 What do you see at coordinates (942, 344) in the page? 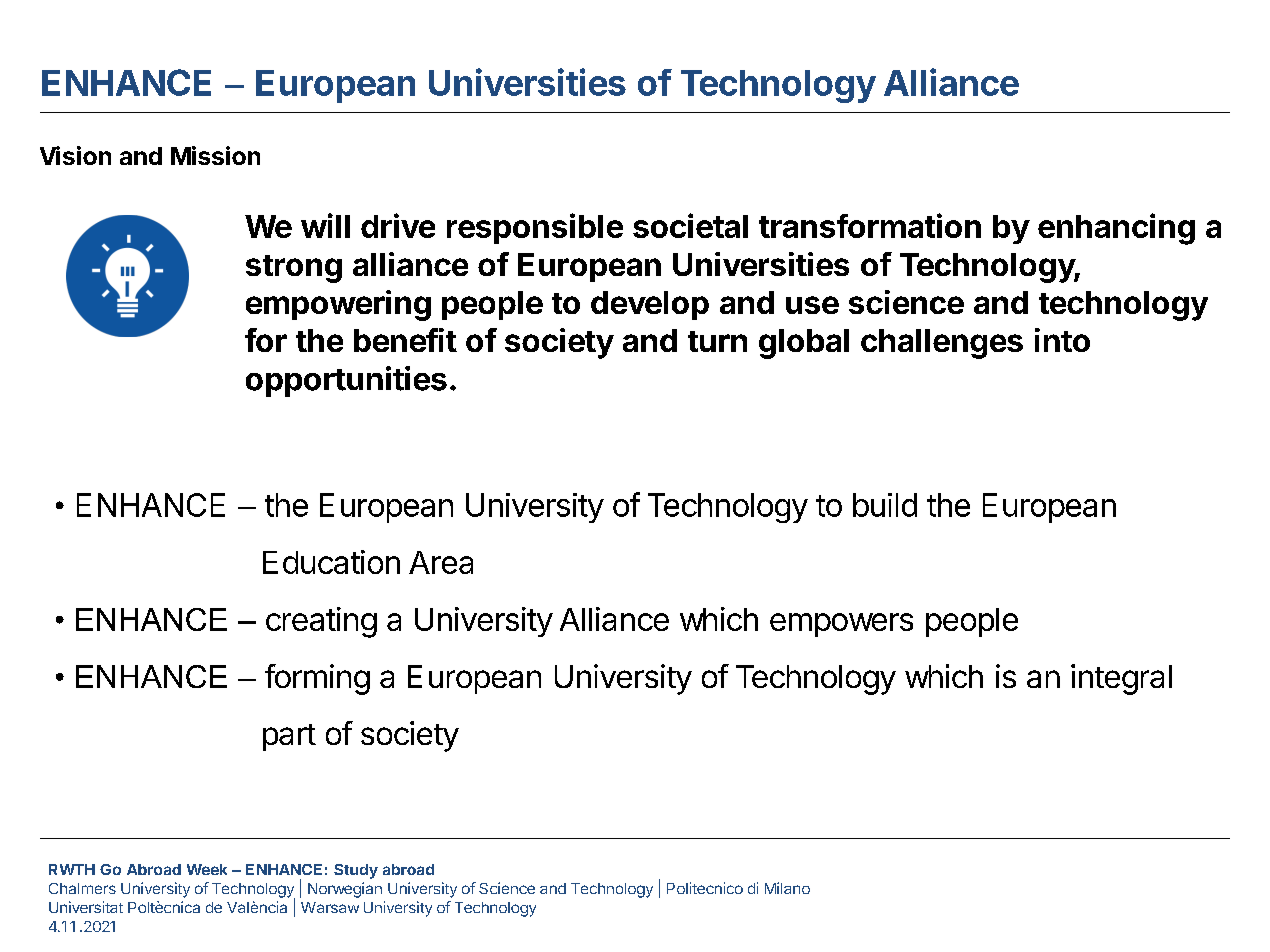
I see `challenges` at bounding box center [942, 344].
